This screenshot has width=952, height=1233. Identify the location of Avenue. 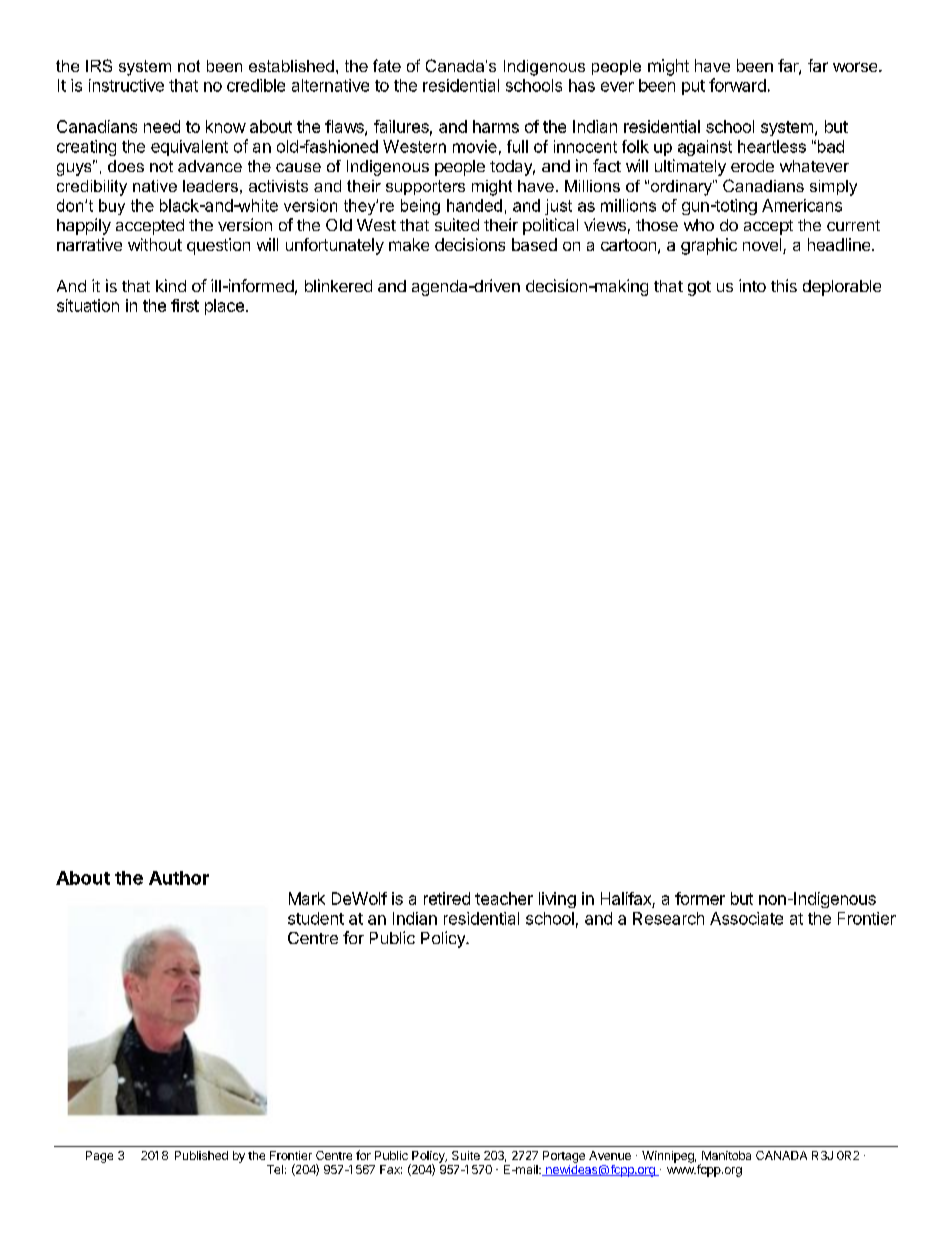
(610, 1155).
